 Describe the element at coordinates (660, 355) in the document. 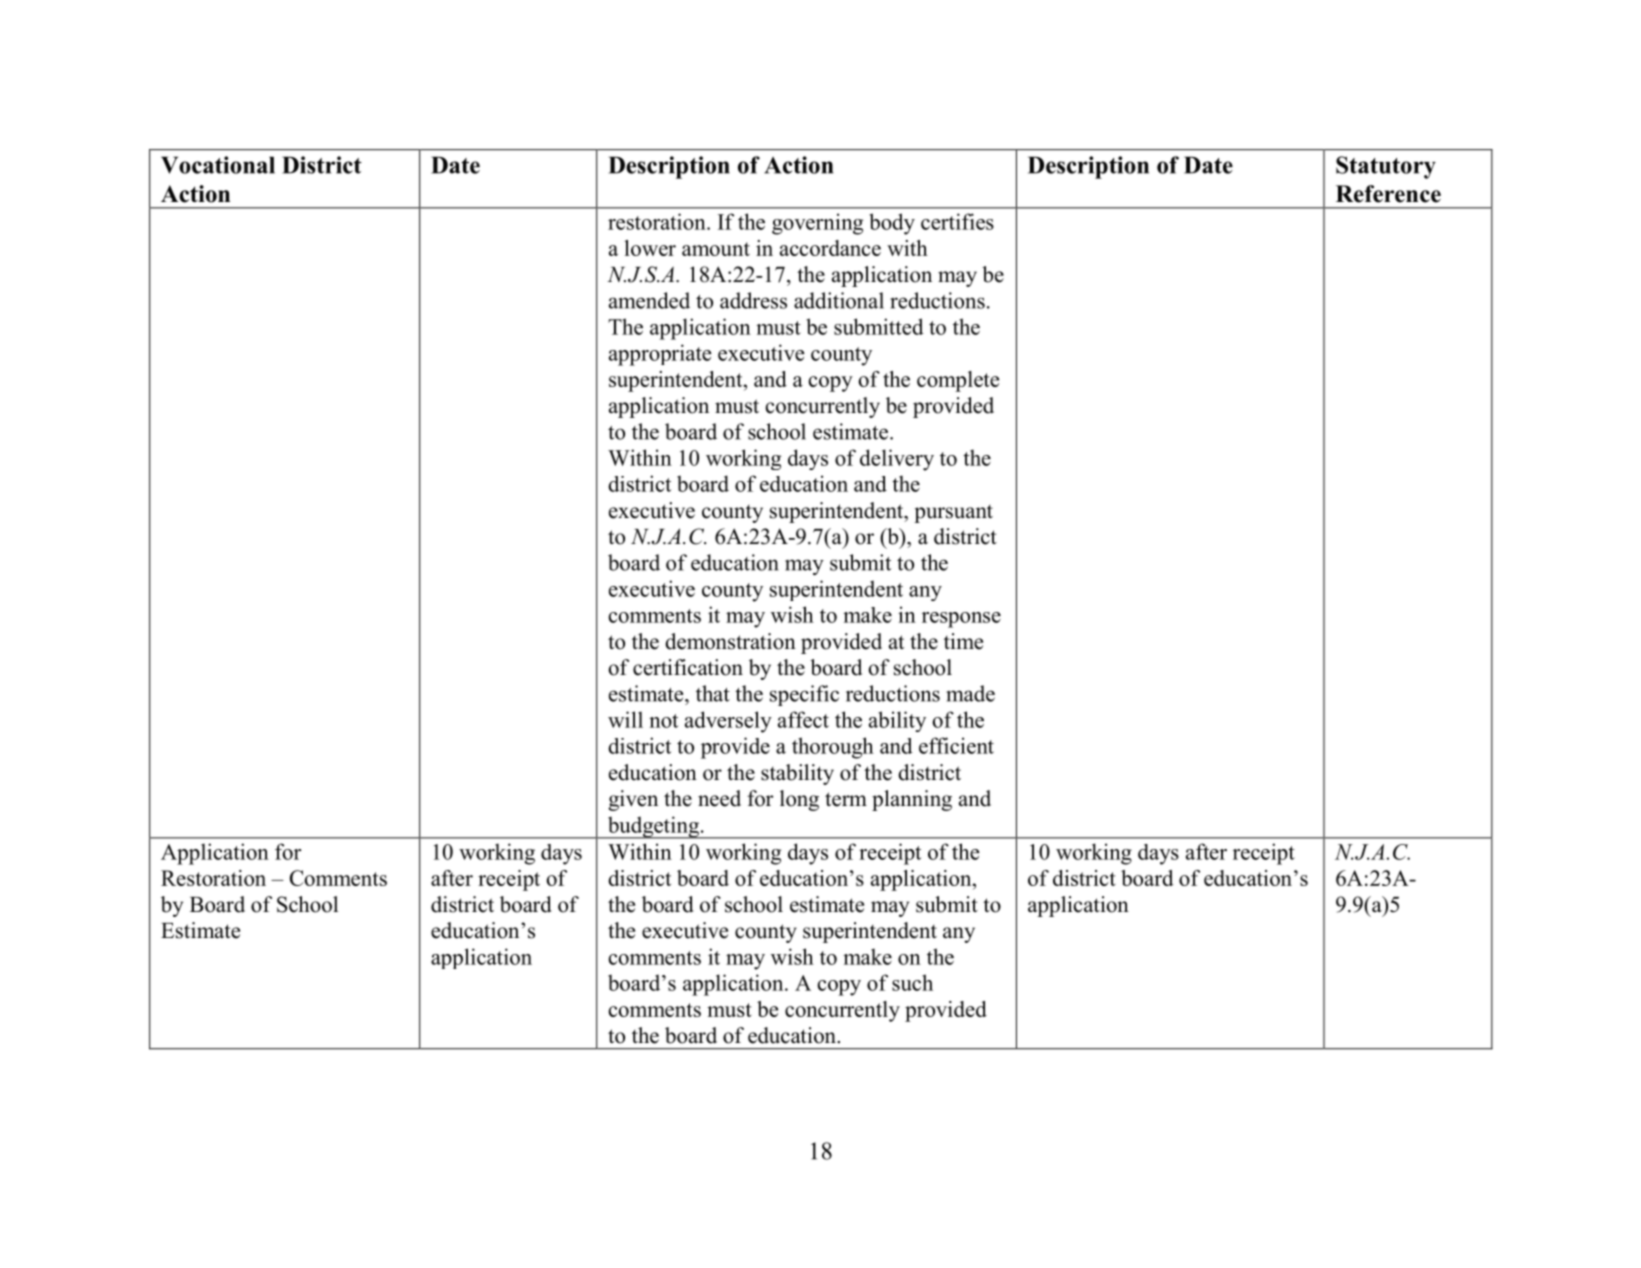

I see `appropriate` at that location.
